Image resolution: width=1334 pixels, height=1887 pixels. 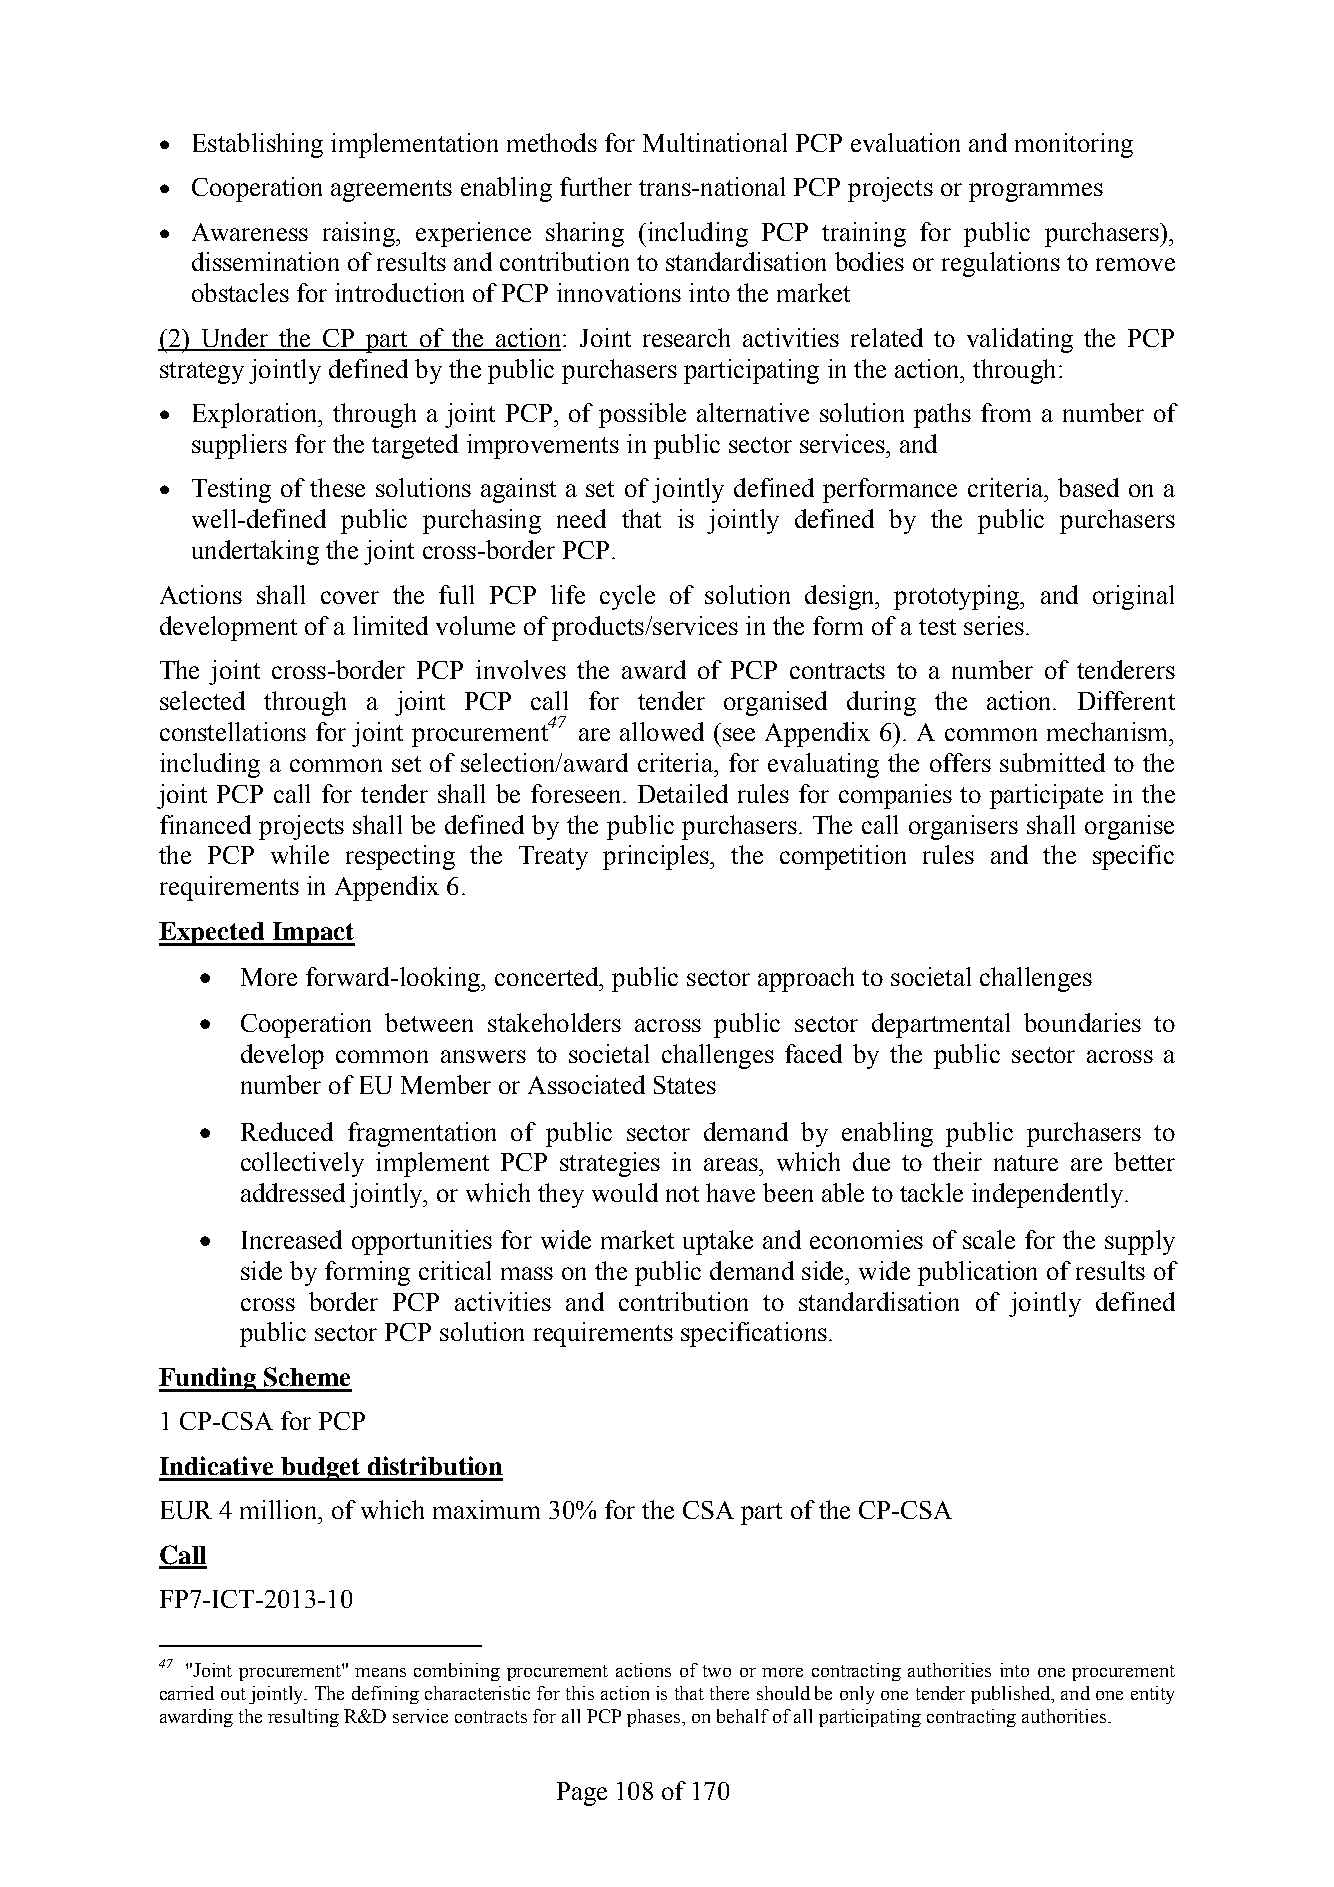 What do you see at coordinates (1036, 192) in the screenshot?
I see `programmes` at bounding box center [1036, 192].
